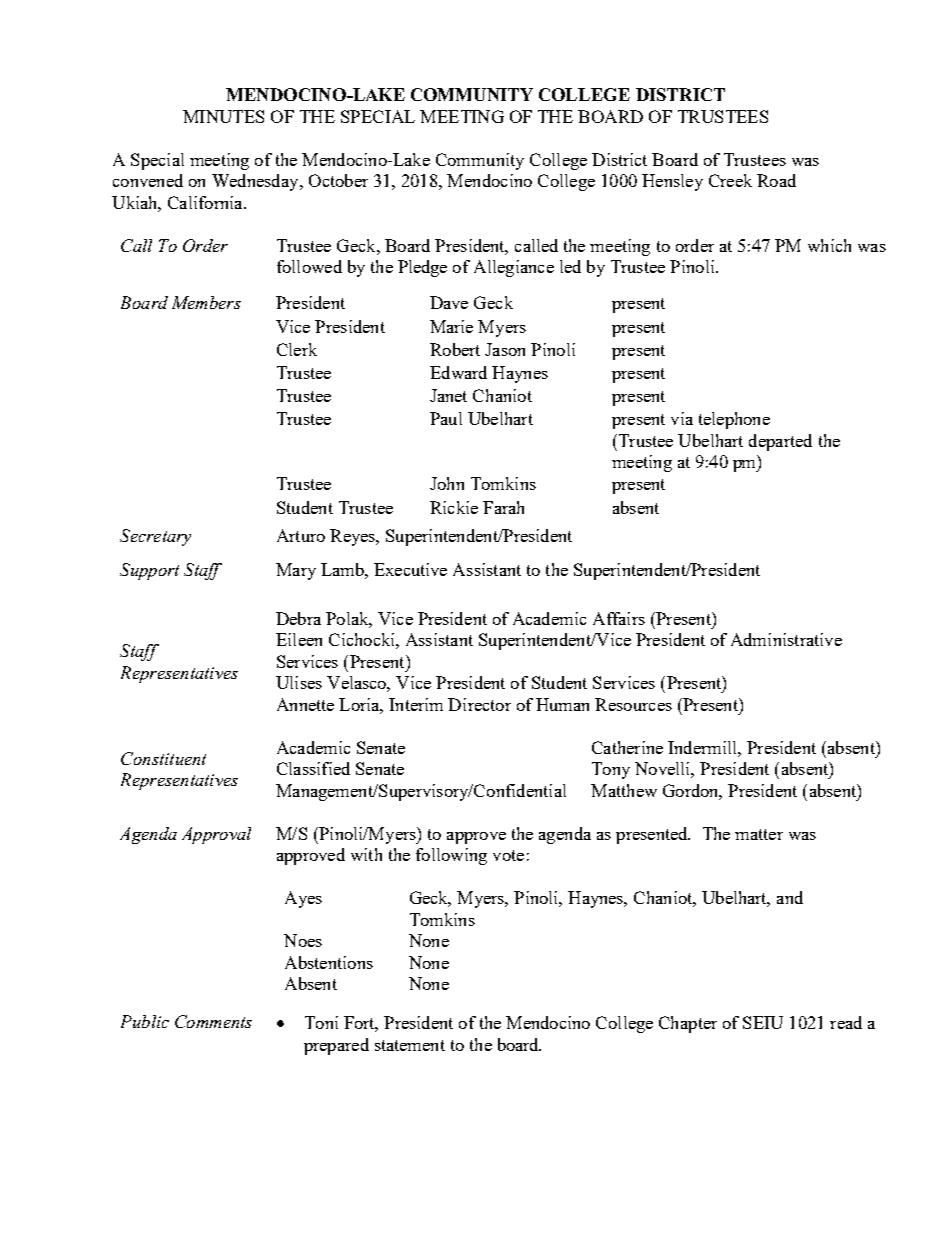 Image resolution: width=952 pixels, height=1233 pixels. What do you see at coordinates (786, 639) in the screenshot?
I see `Administrative` at bounding box center [786, 639].
